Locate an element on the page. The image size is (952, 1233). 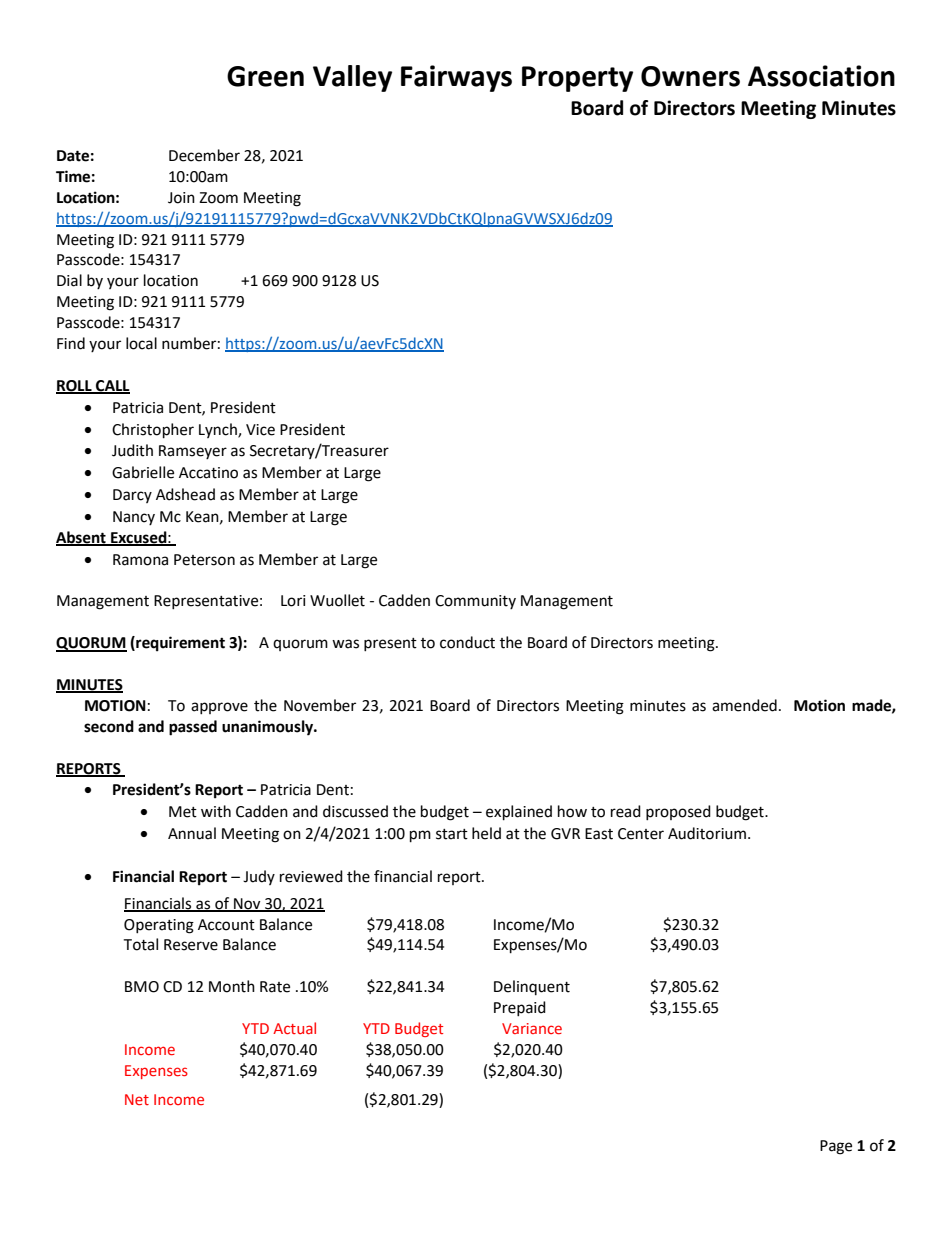
Variance is located at coordinates (532, 1028).
